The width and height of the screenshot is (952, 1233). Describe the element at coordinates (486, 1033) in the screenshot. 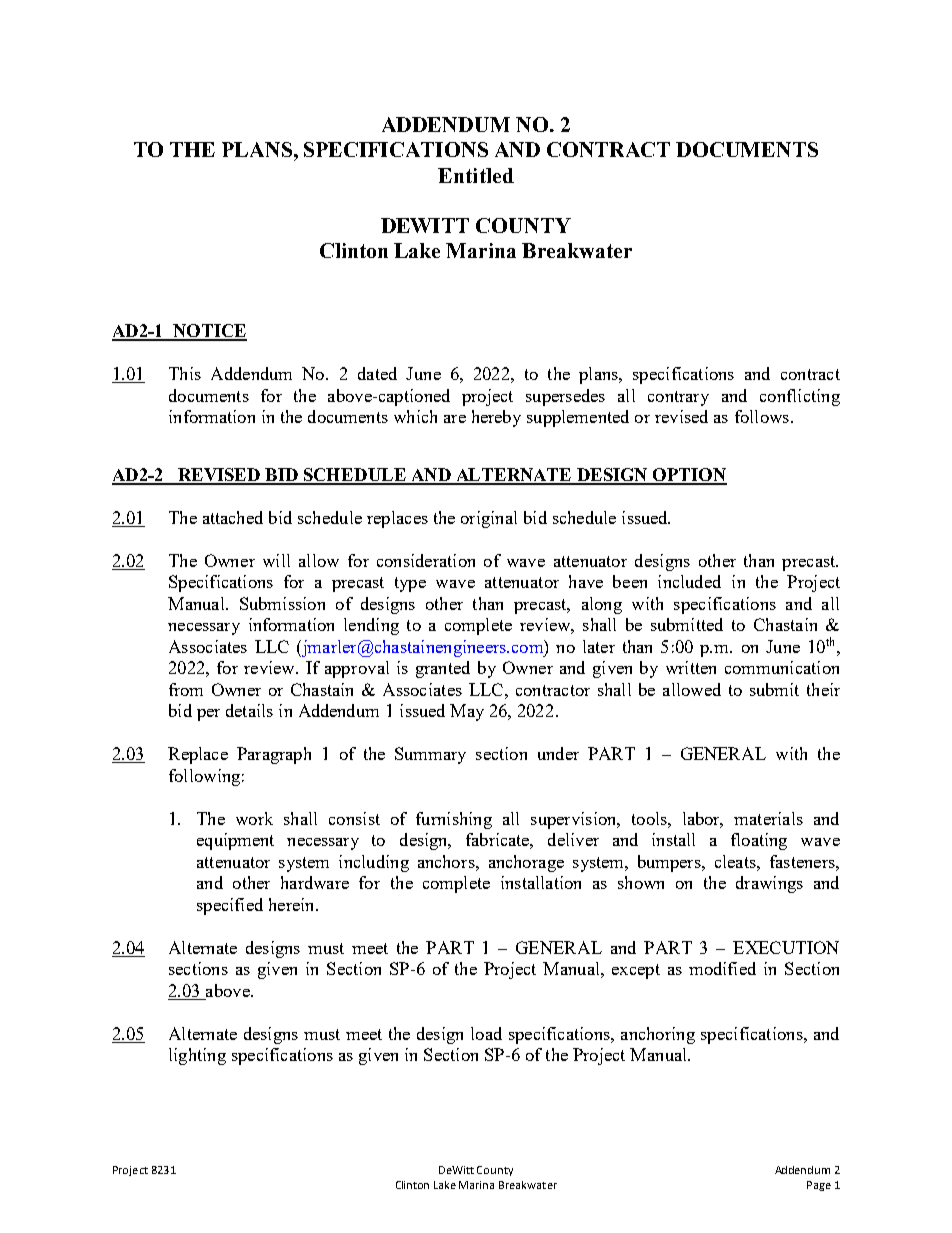

I see `load` at that location.
